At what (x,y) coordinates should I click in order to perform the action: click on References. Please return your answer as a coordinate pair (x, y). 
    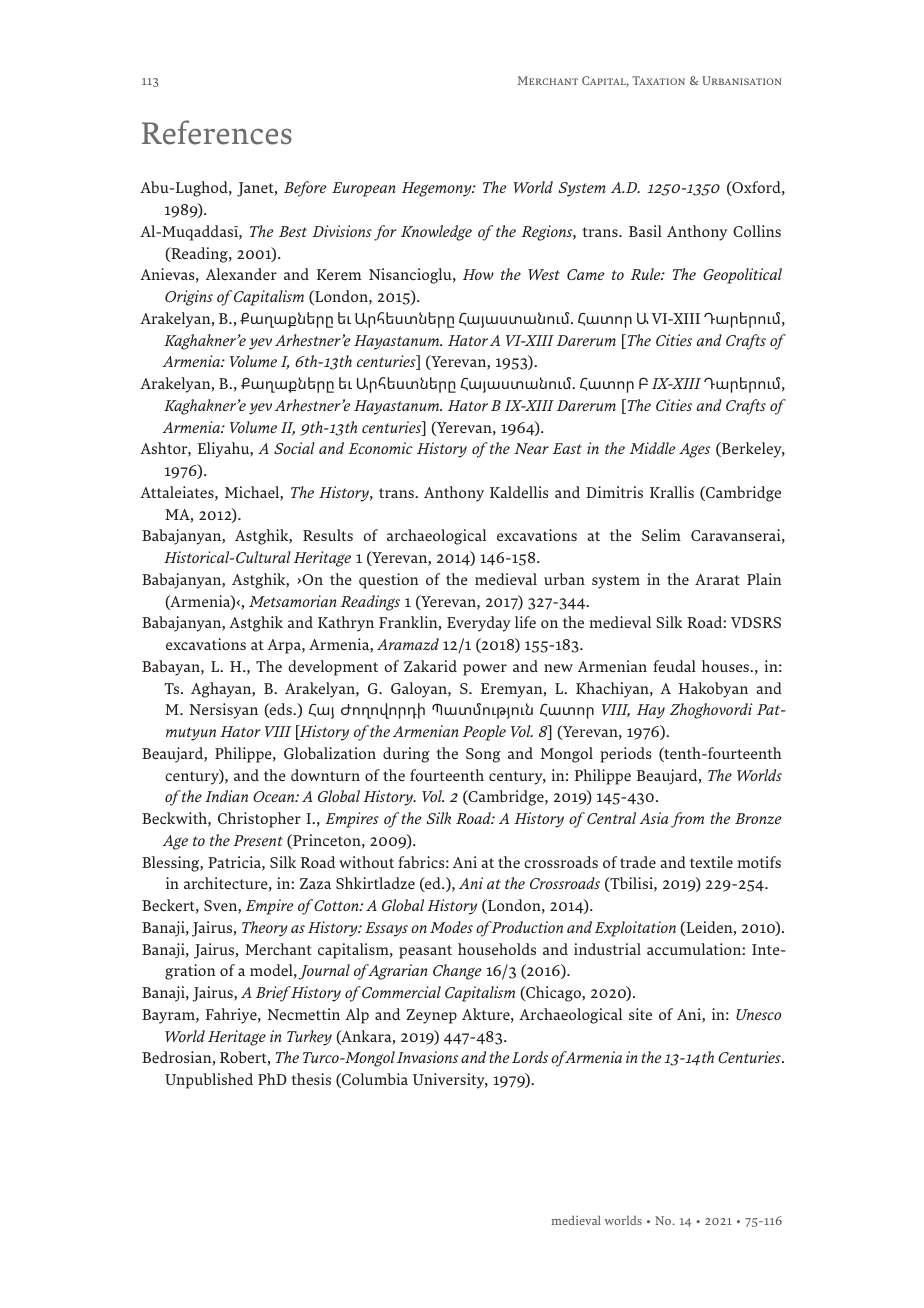
    Looking at the image, I should click on (217, 132).
